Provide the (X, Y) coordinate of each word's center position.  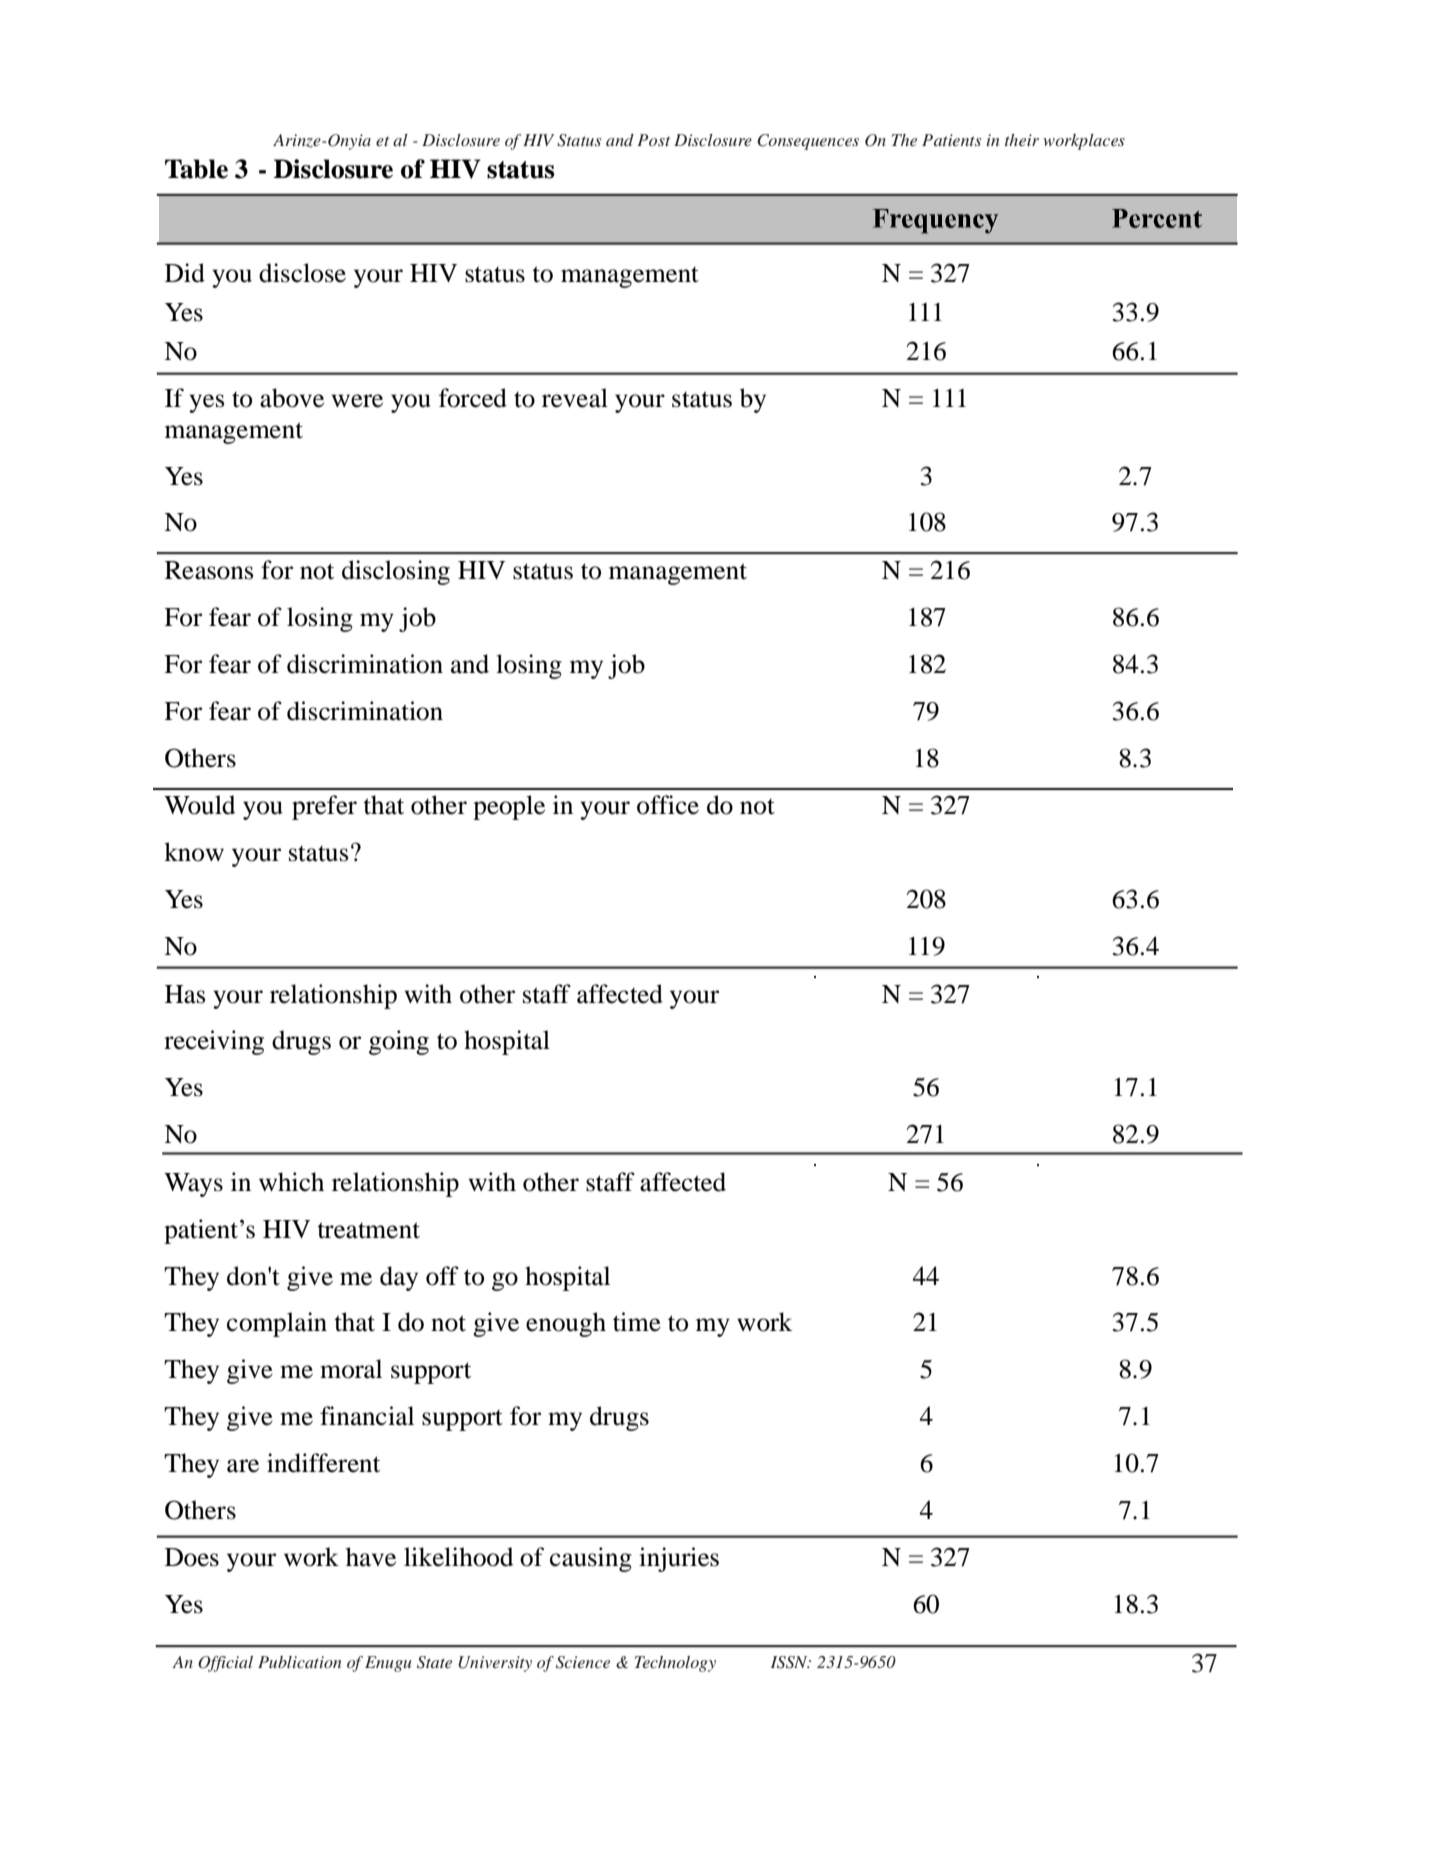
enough (566, 1324)
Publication (300, 1662)
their (1022, 140)
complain (277, 1324)
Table (196, 169)
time (637, 1322)
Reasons (209, 570)
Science (583, 1662)
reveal (575, 398)
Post (653, 140)
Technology (675, 1664)
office (668, 805)
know (194, 852)
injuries (679, 1559)
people (509, 807)
